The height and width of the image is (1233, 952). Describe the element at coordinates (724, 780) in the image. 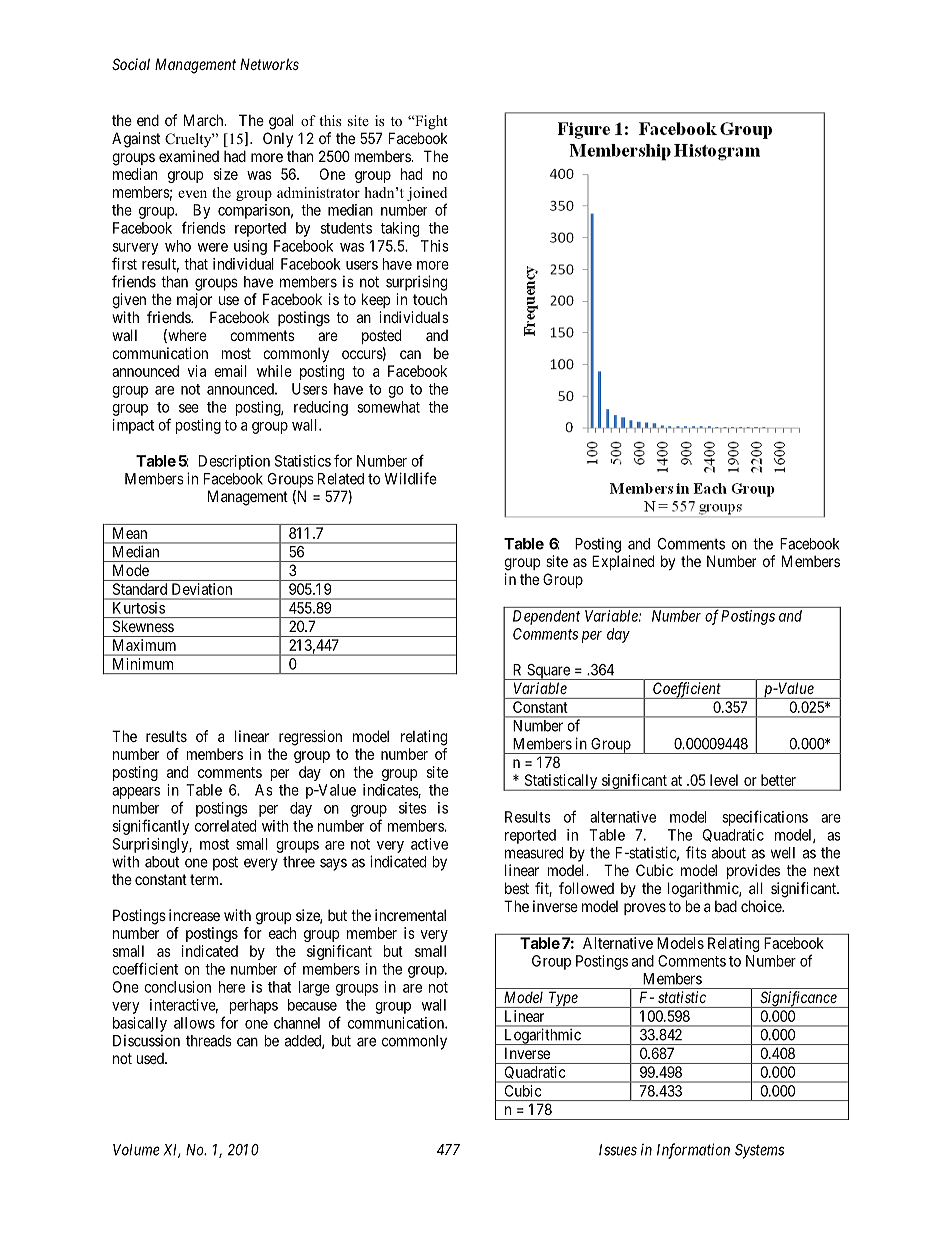

I see `level` at that location.
